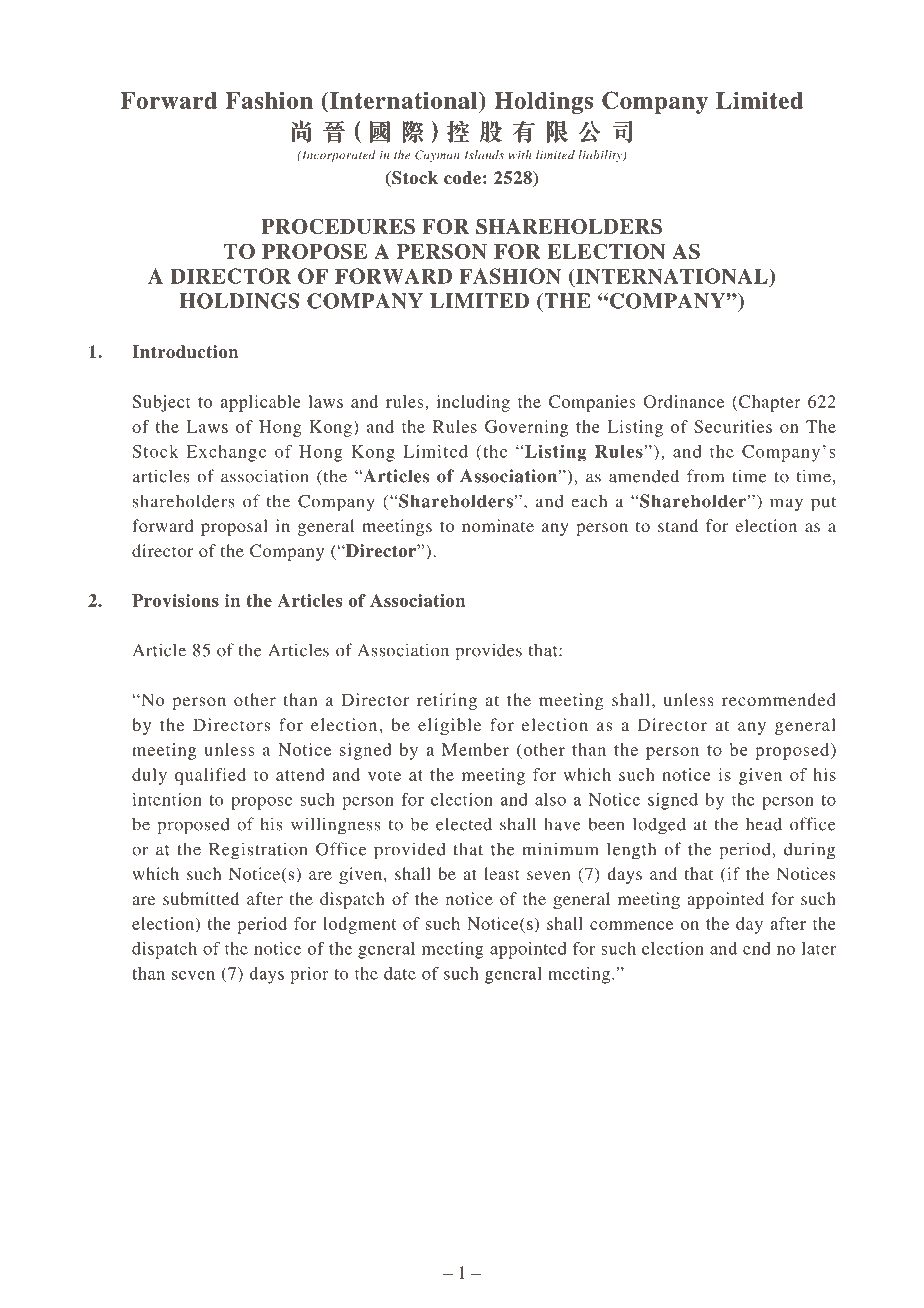 This page has width=924, height=1308. Describe the element at coordinates (210, 776) in the page. I see `qualified` at that location.
